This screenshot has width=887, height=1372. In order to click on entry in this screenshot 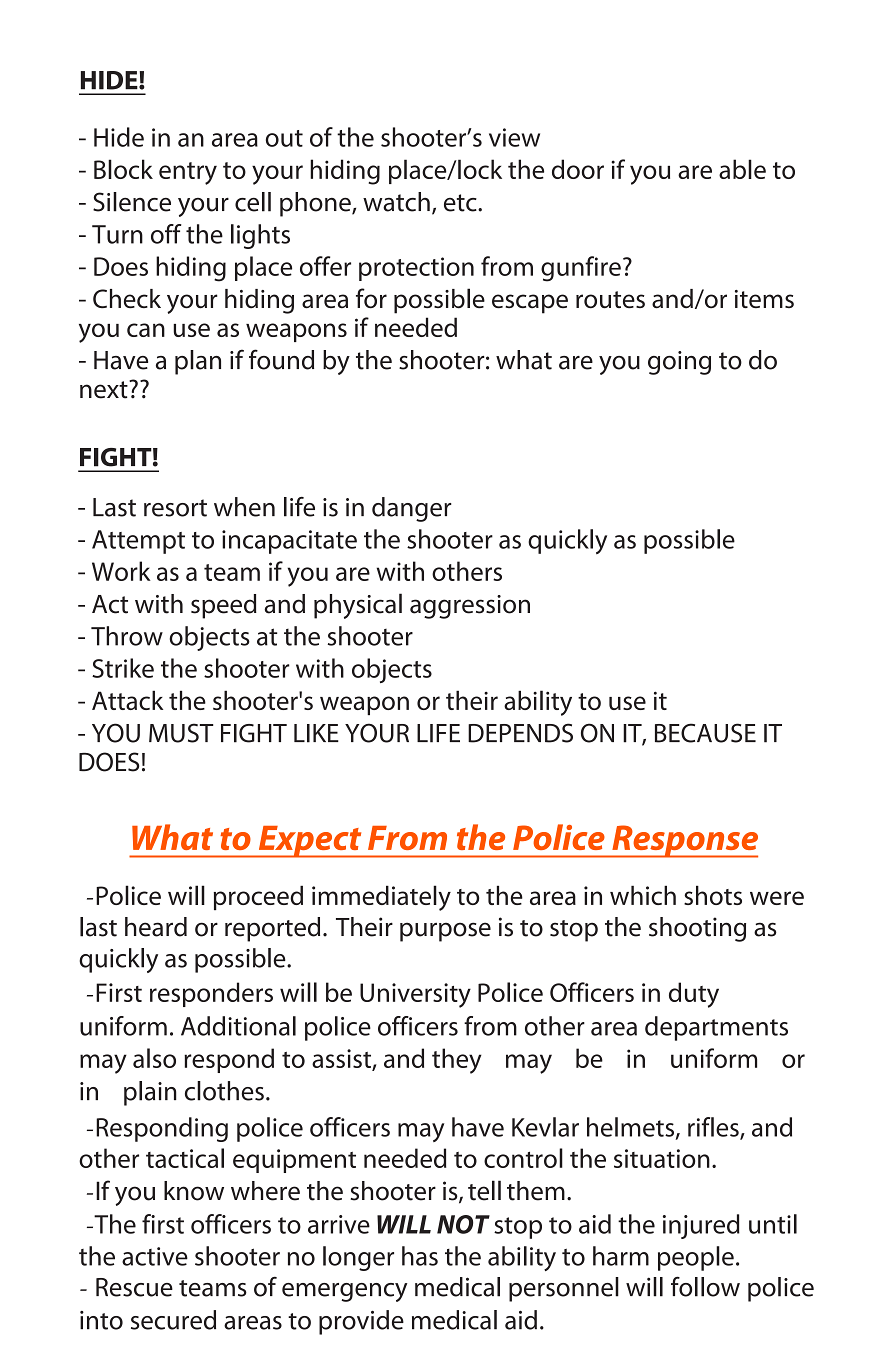, I will do `click(188, 173)`.
